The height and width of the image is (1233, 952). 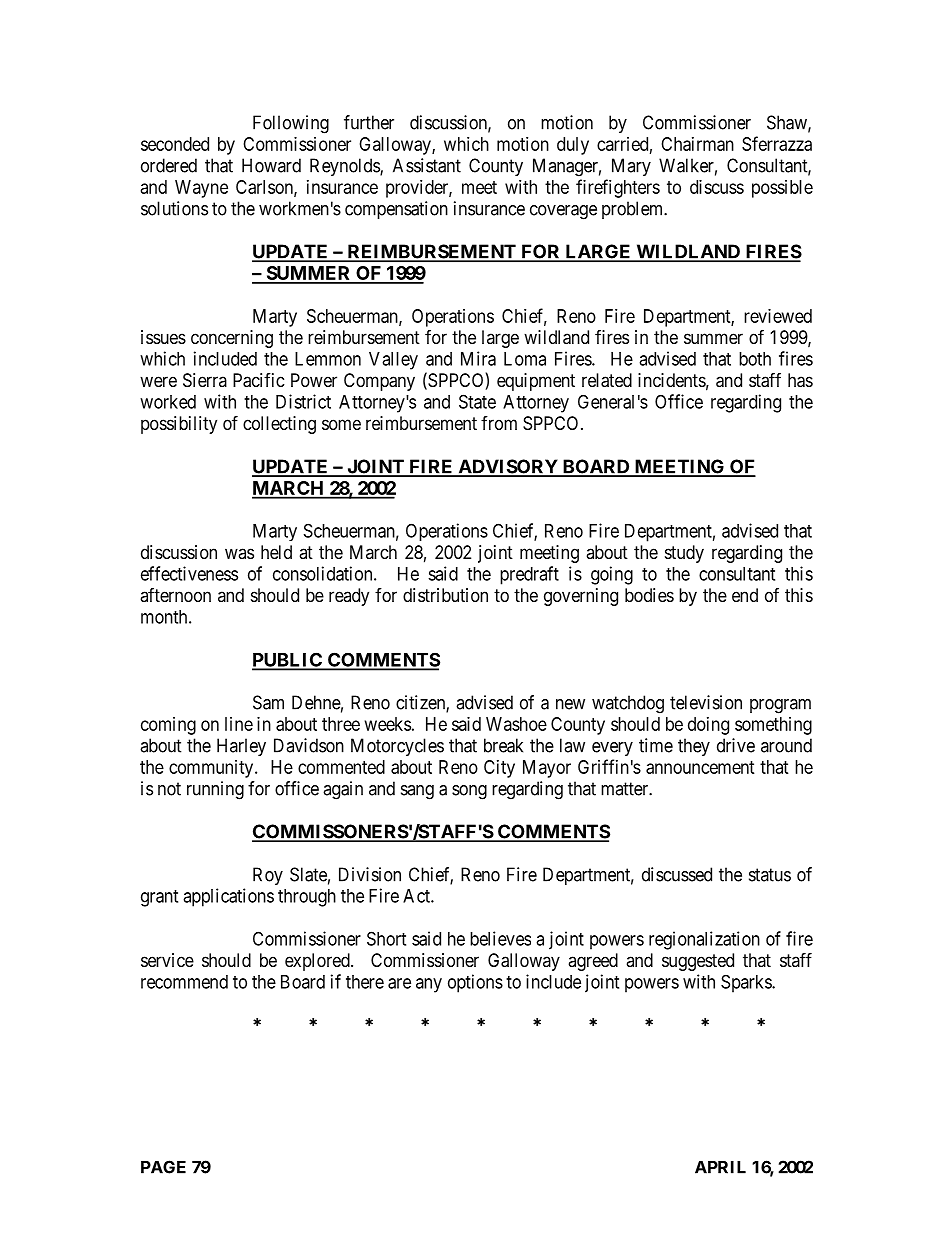 What do you see at coordinates (427, 165) in the image?
I see `Assistant` at bounding box center [427, 165].
